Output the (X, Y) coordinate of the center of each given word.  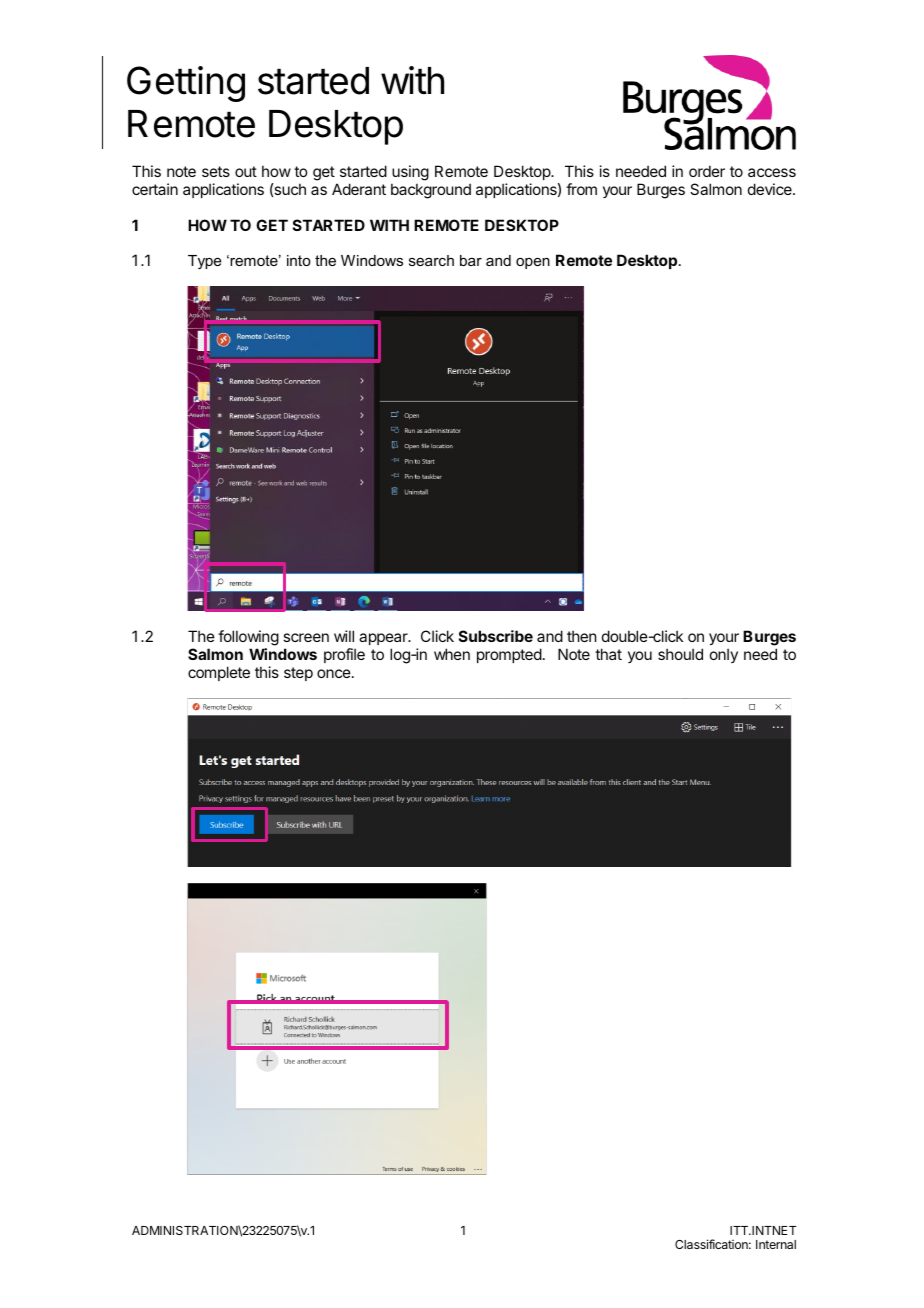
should (680, 654)
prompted (509, 655)
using (410, 174)
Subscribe (496, 636)
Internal (776, 1244)
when (452, 654)
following (248, 638)
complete (219, 673)
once (334, 673)
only (724, 655)
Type (204, 262)
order (707, 171)
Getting (186, 84)
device (771, 189)
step (298, 674)
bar (471, 260)
